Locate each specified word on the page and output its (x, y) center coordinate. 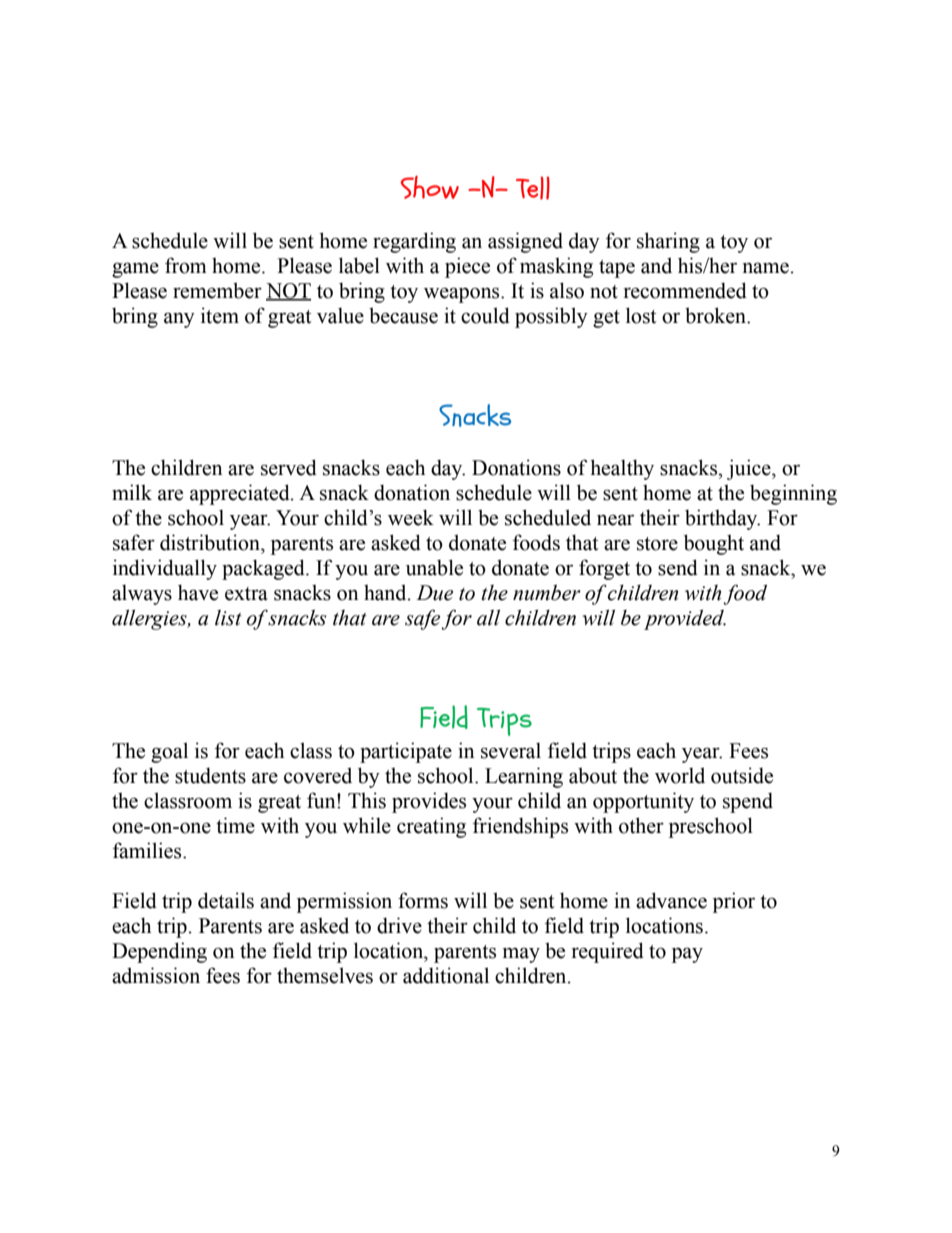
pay (687, 955)
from (186, 265)
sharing (668, 242)
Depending (159, 952)
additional (446, 975)
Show (430, 187)
